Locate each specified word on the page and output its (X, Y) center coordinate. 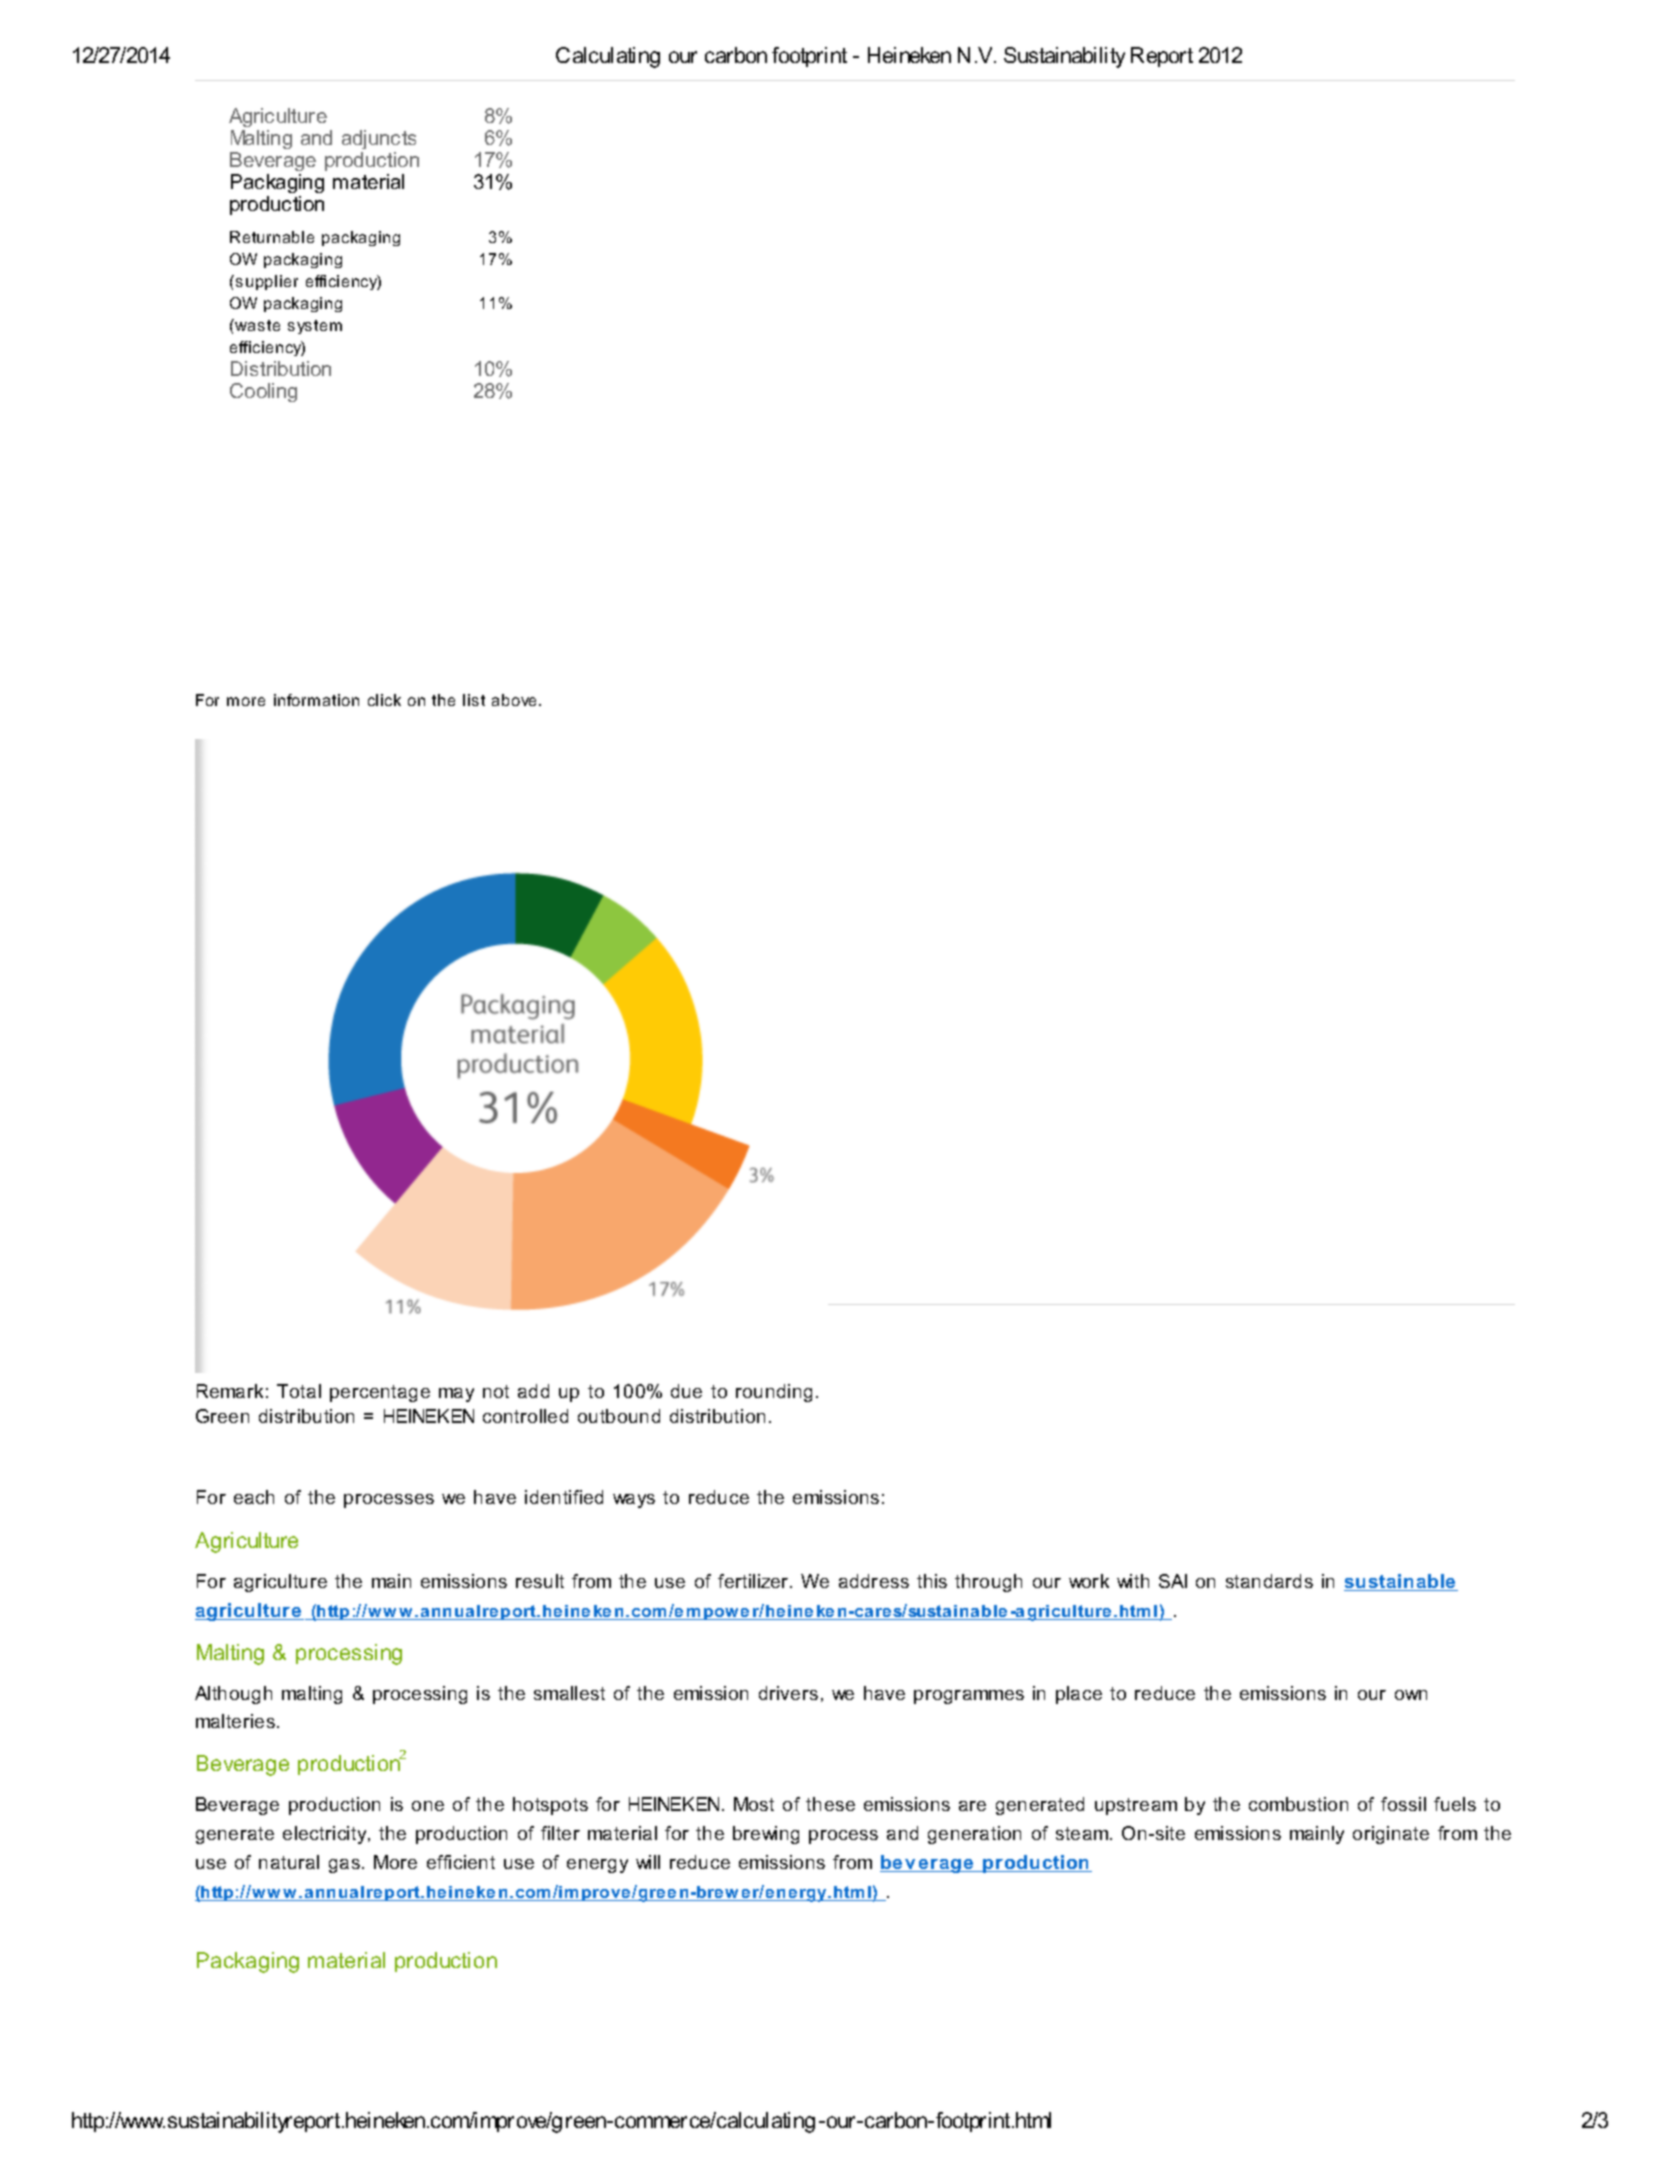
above (516, 700)
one (428, 1806)
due (686, 1391)
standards (1269, 1581)
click (384, 700)
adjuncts (379, 139)
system (315, 327)
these (830, 1804)
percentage (380, 1393)
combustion (1298, 1804)
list (474, 700)
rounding (774, 1393)
